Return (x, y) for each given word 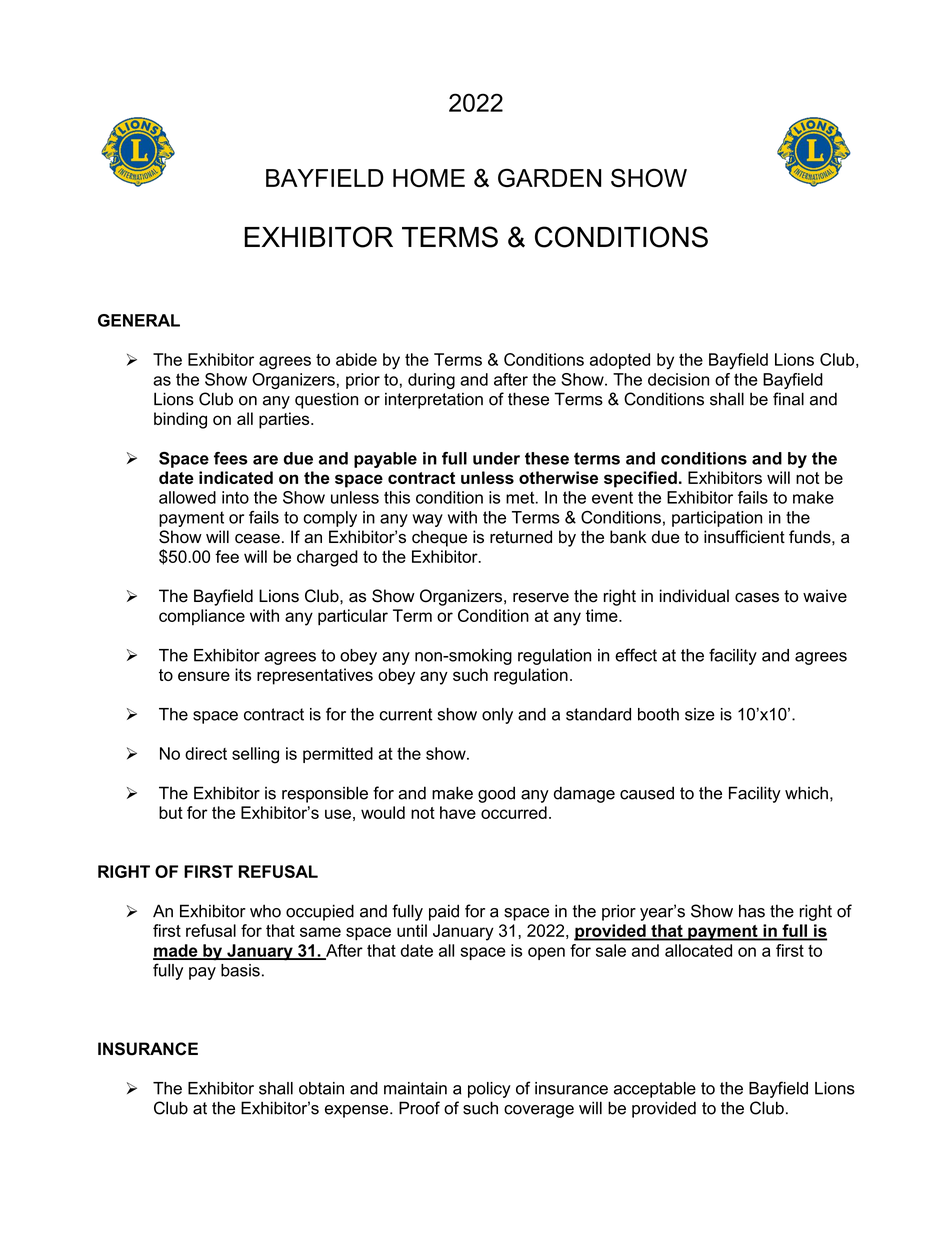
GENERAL (139, 320)
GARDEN (549, 178)
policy (489, 1090)
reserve (541, 598)
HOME (429, 177)
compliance (202, 617)
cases (757, 598)
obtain (321, 1088)
